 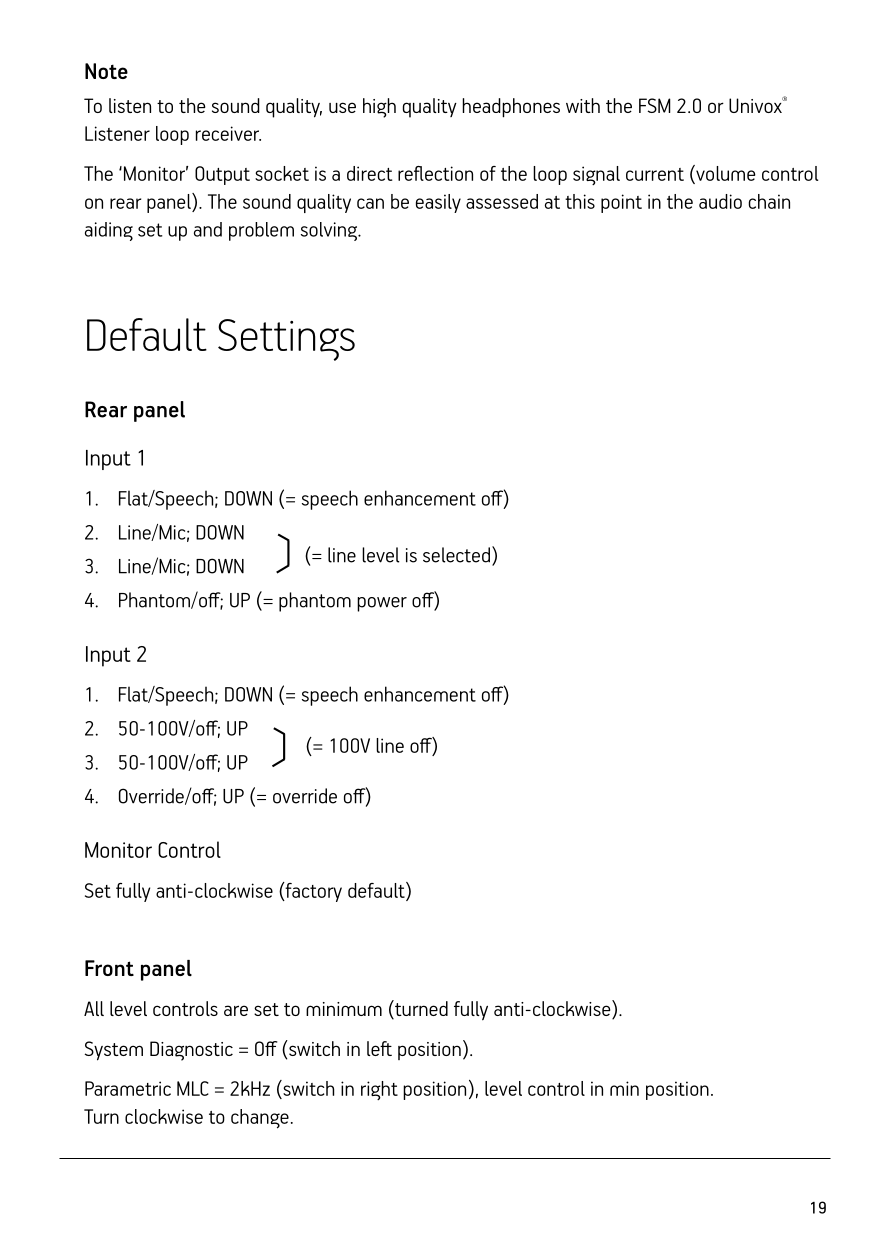 I want to click on high, so click(x=379, y=108).
